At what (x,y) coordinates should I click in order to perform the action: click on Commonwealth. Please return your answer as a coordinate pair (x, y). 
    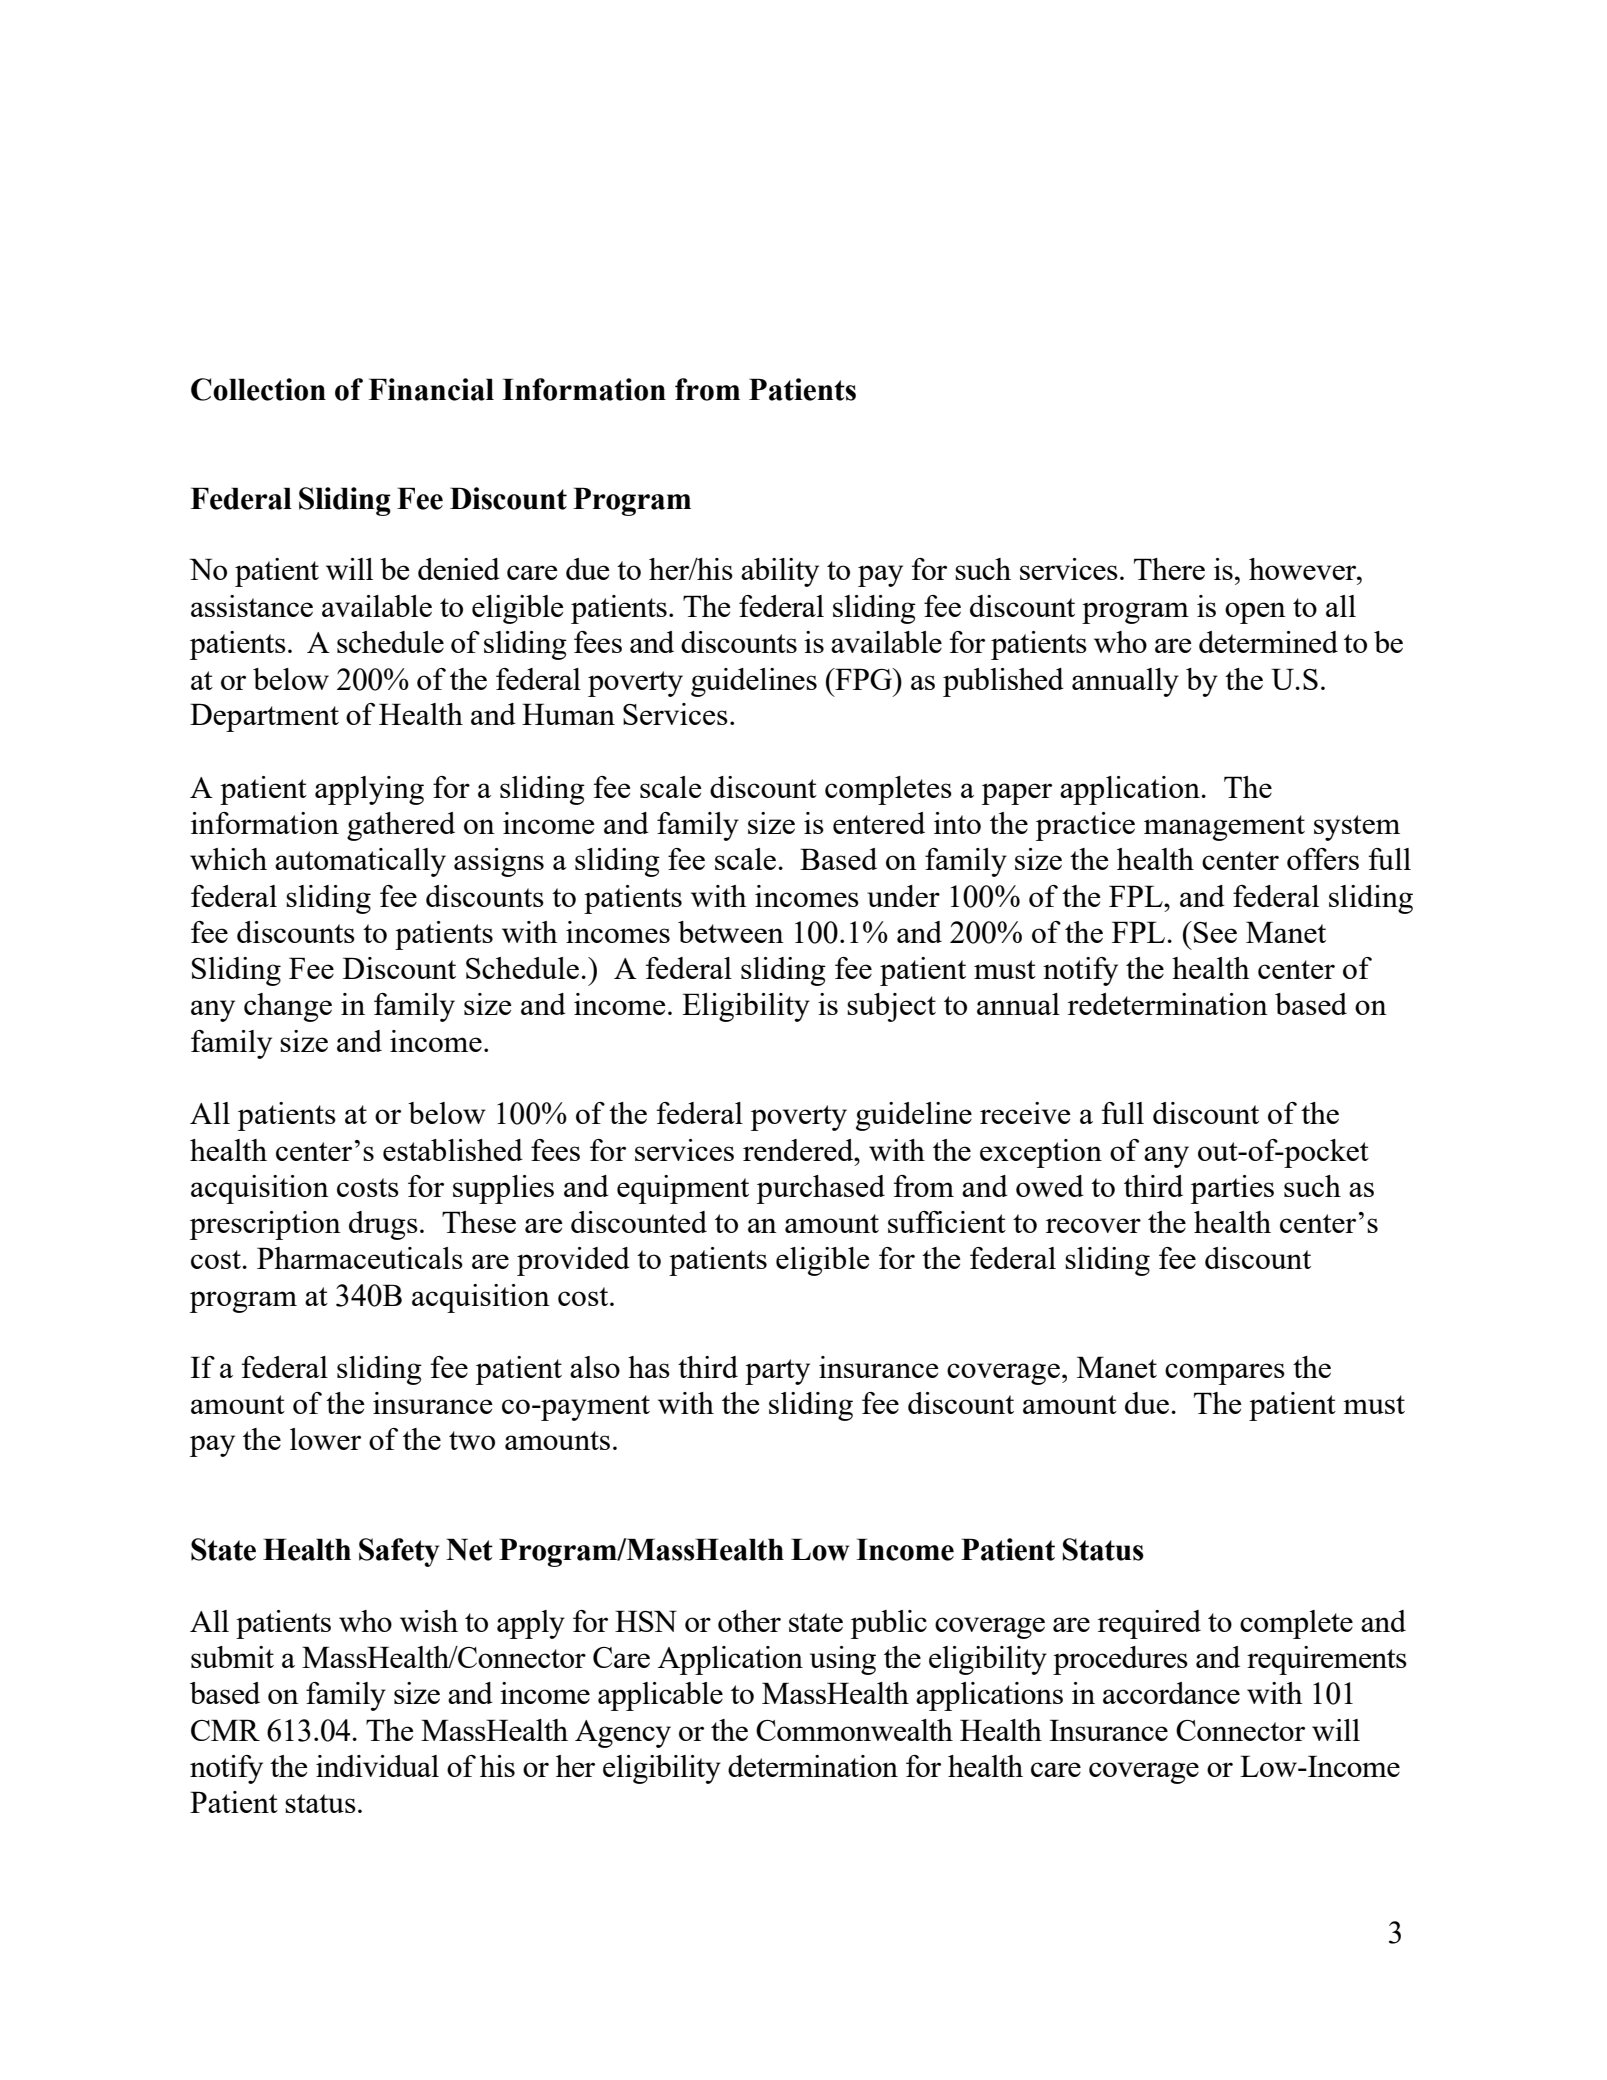
    Looking at the image, I should click on (854, 1730).
